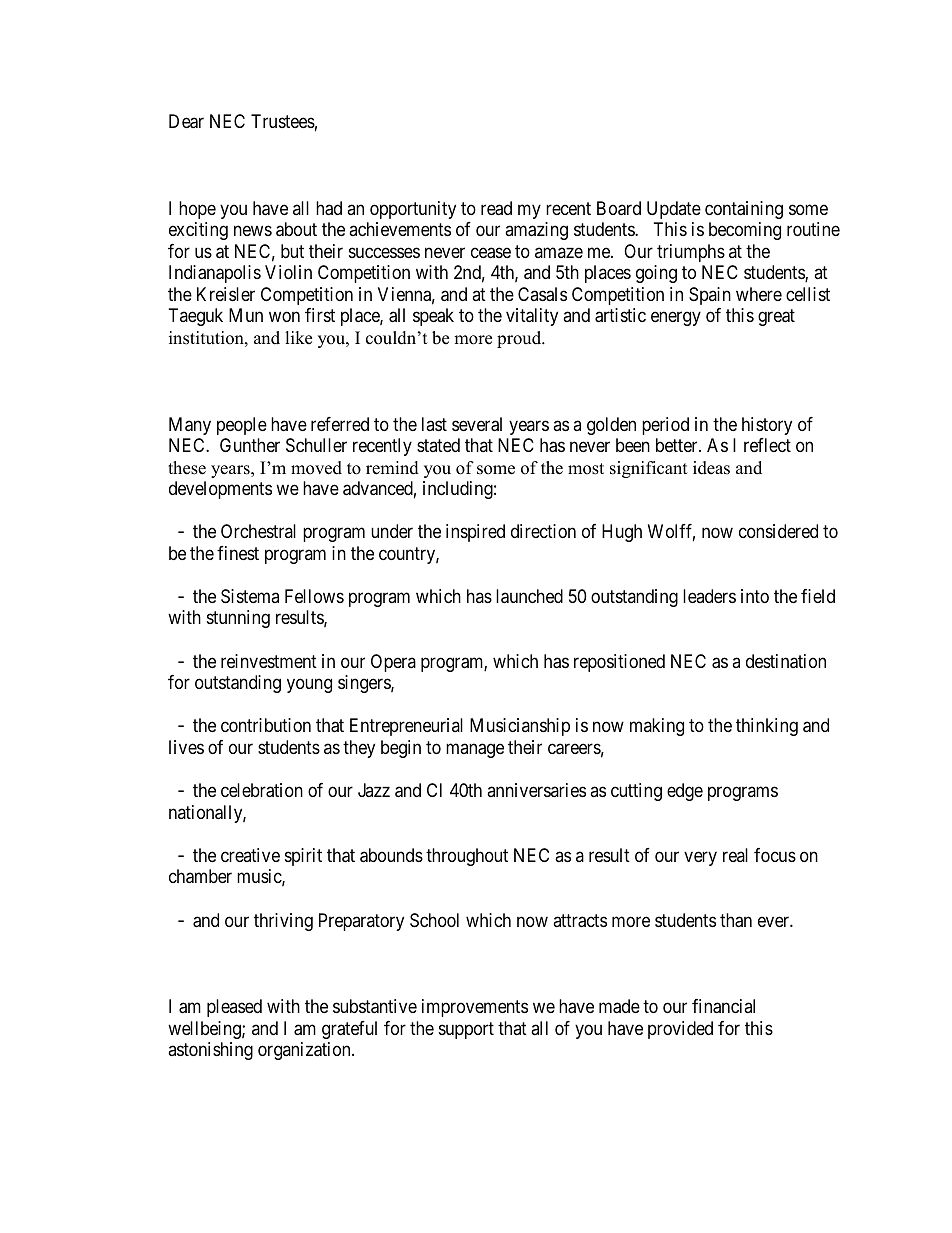 The image size is (952, 1233). Describe the element at coordinates (250, 596) in the screenshot. I see `Sistema` at that location.
